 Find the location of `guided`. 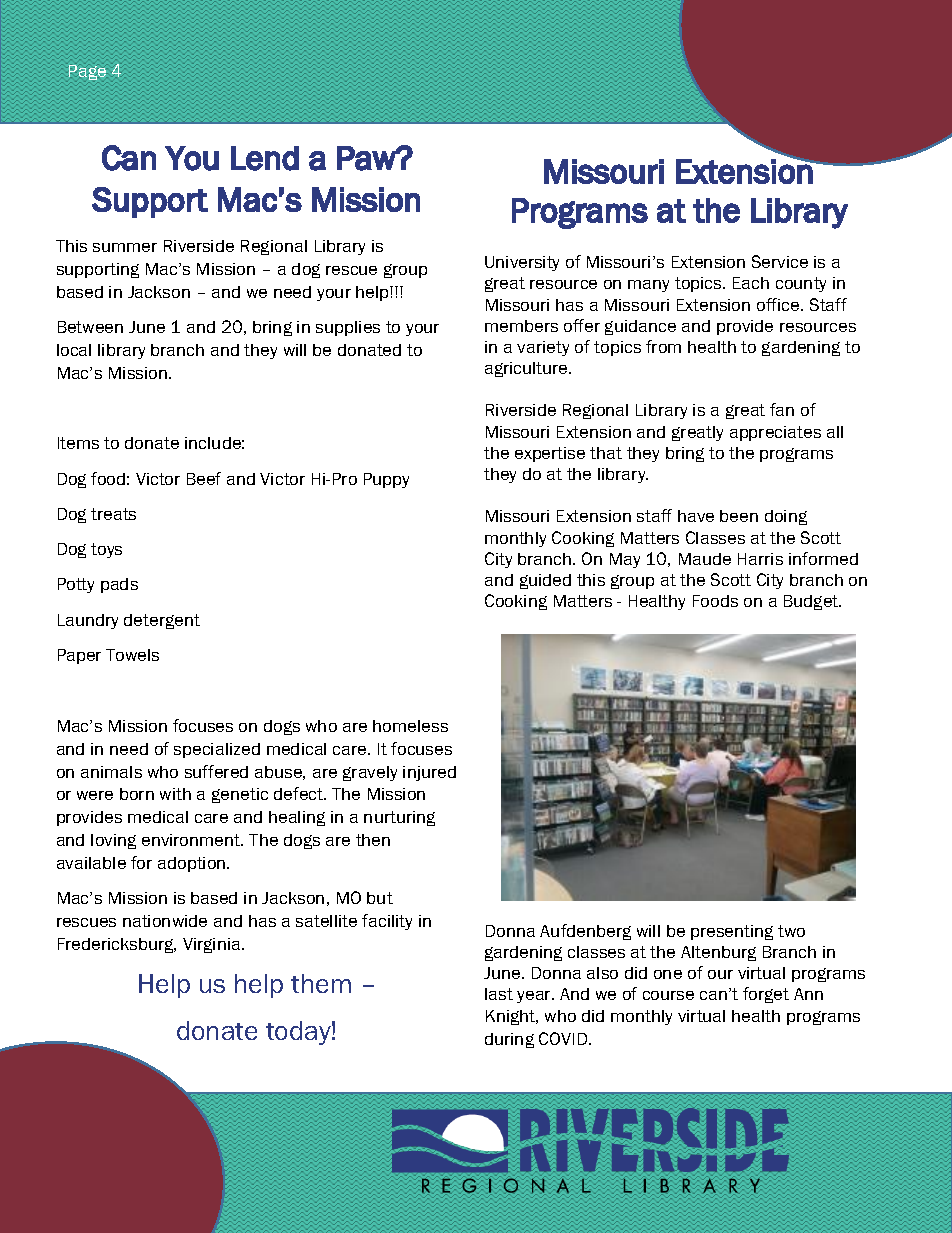

guided is located at coordinates (545, 581).
